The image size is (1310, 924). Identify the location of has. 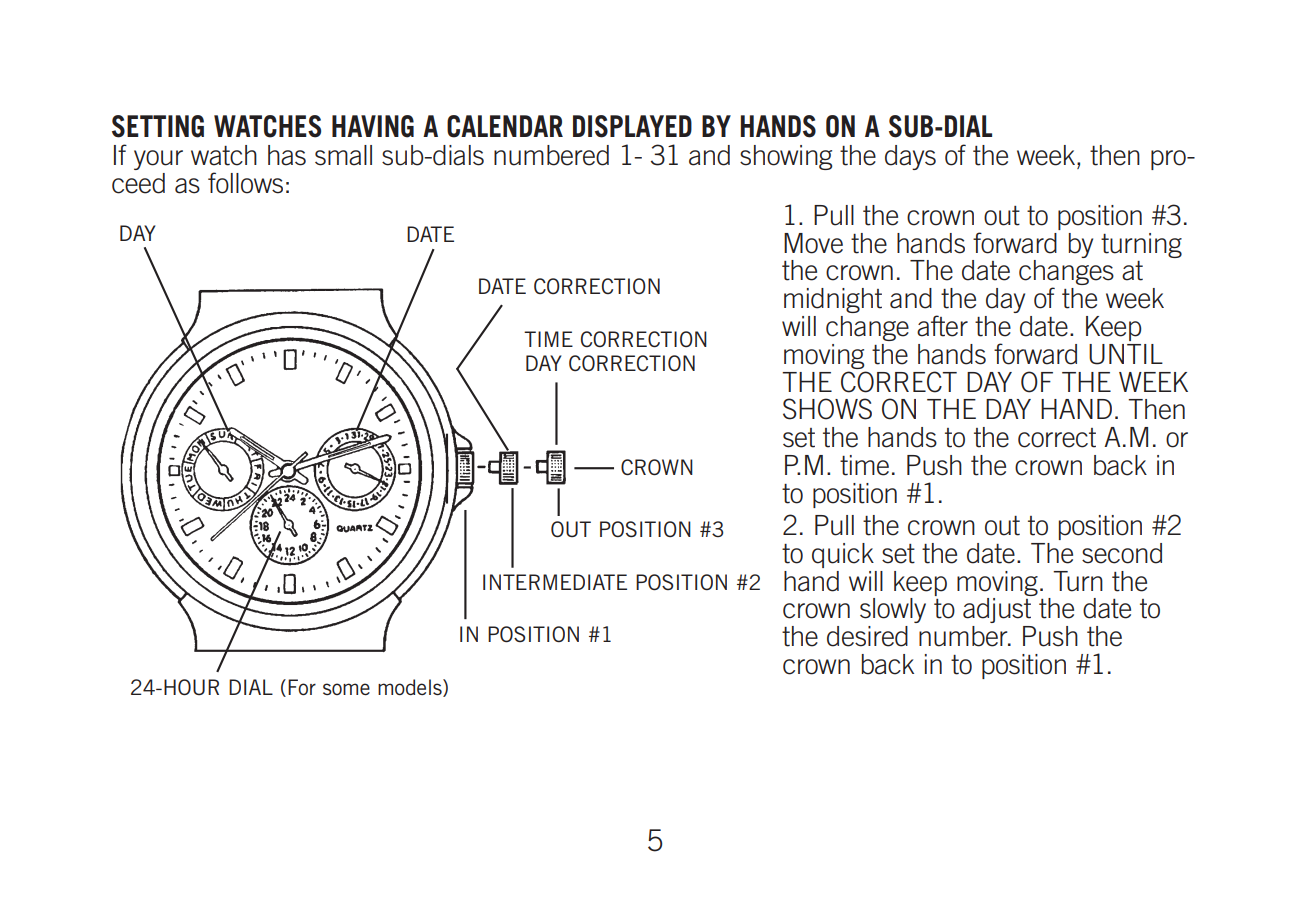
(287, 155).
